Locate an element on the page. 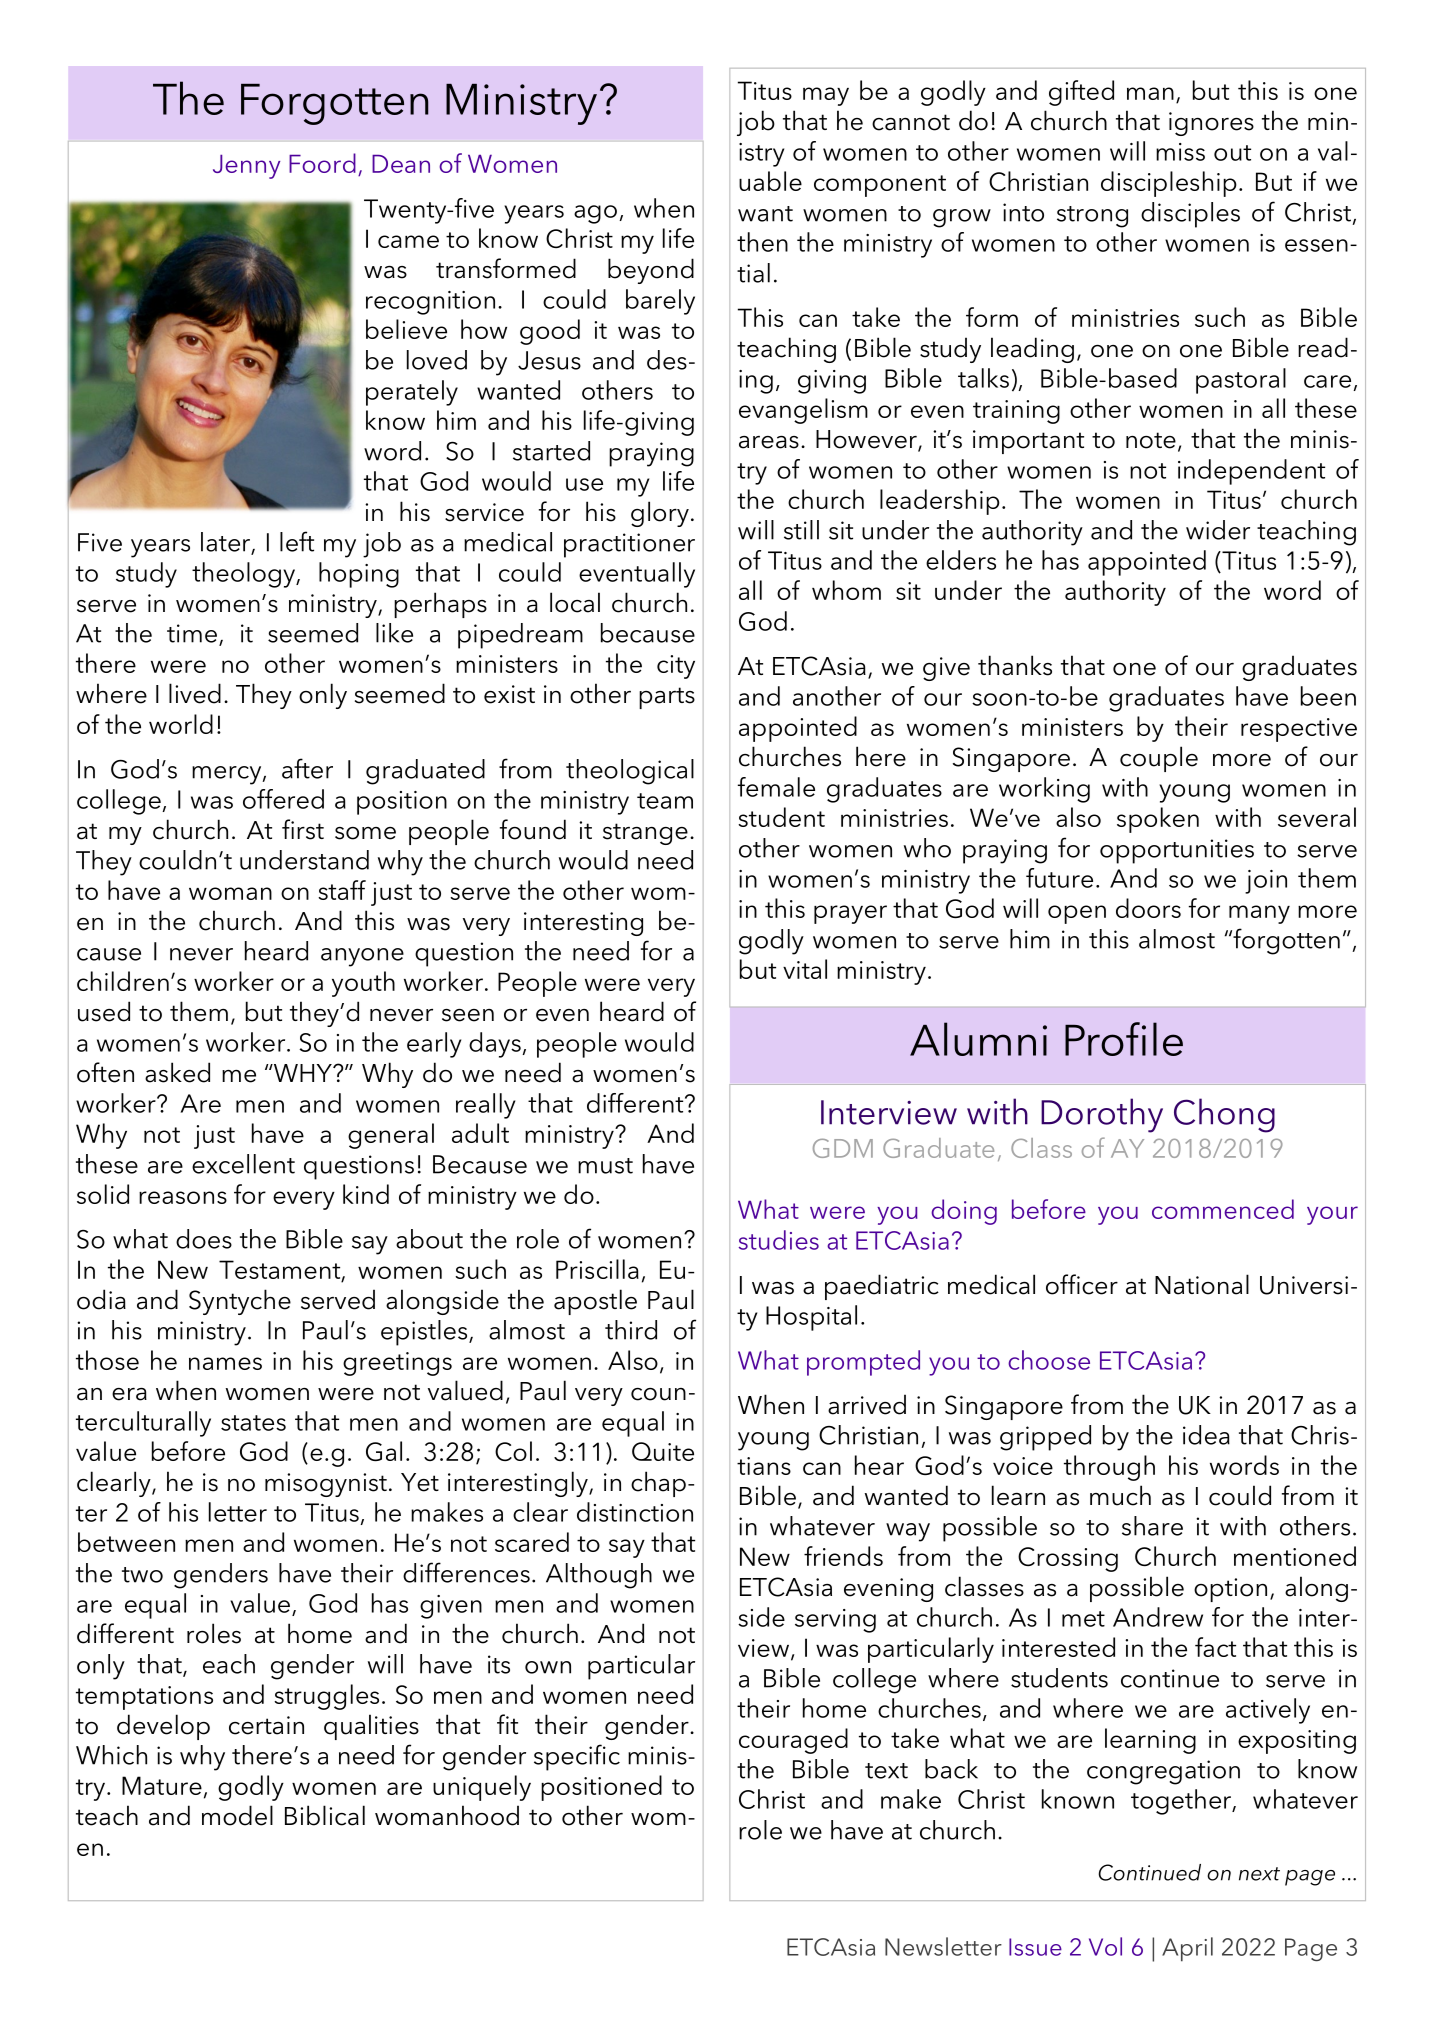  commenced is located at coordinates (1223, 1209).
